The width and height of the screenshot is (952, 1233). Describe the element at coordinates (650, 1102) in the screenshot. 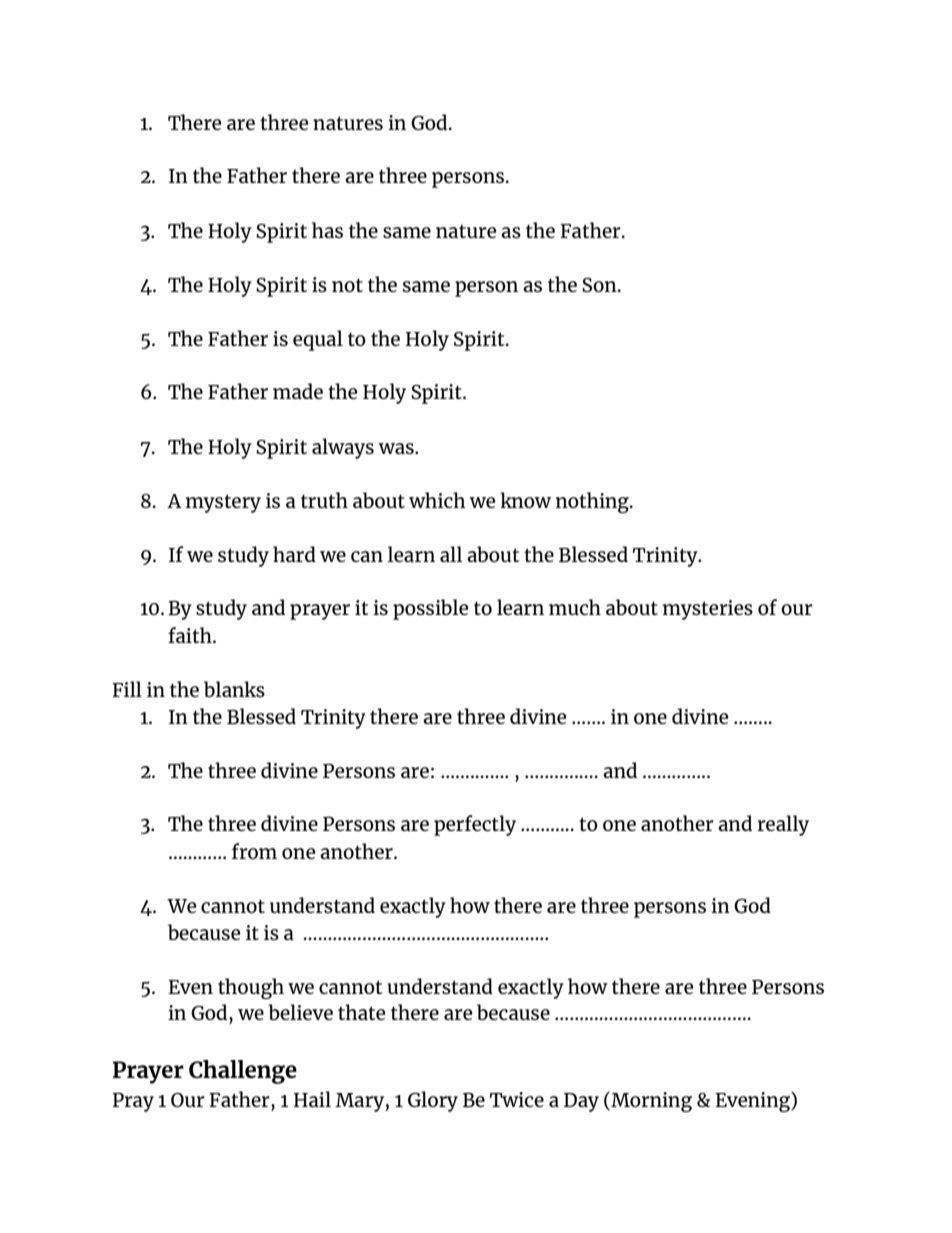

I see `Morning` at that location.
